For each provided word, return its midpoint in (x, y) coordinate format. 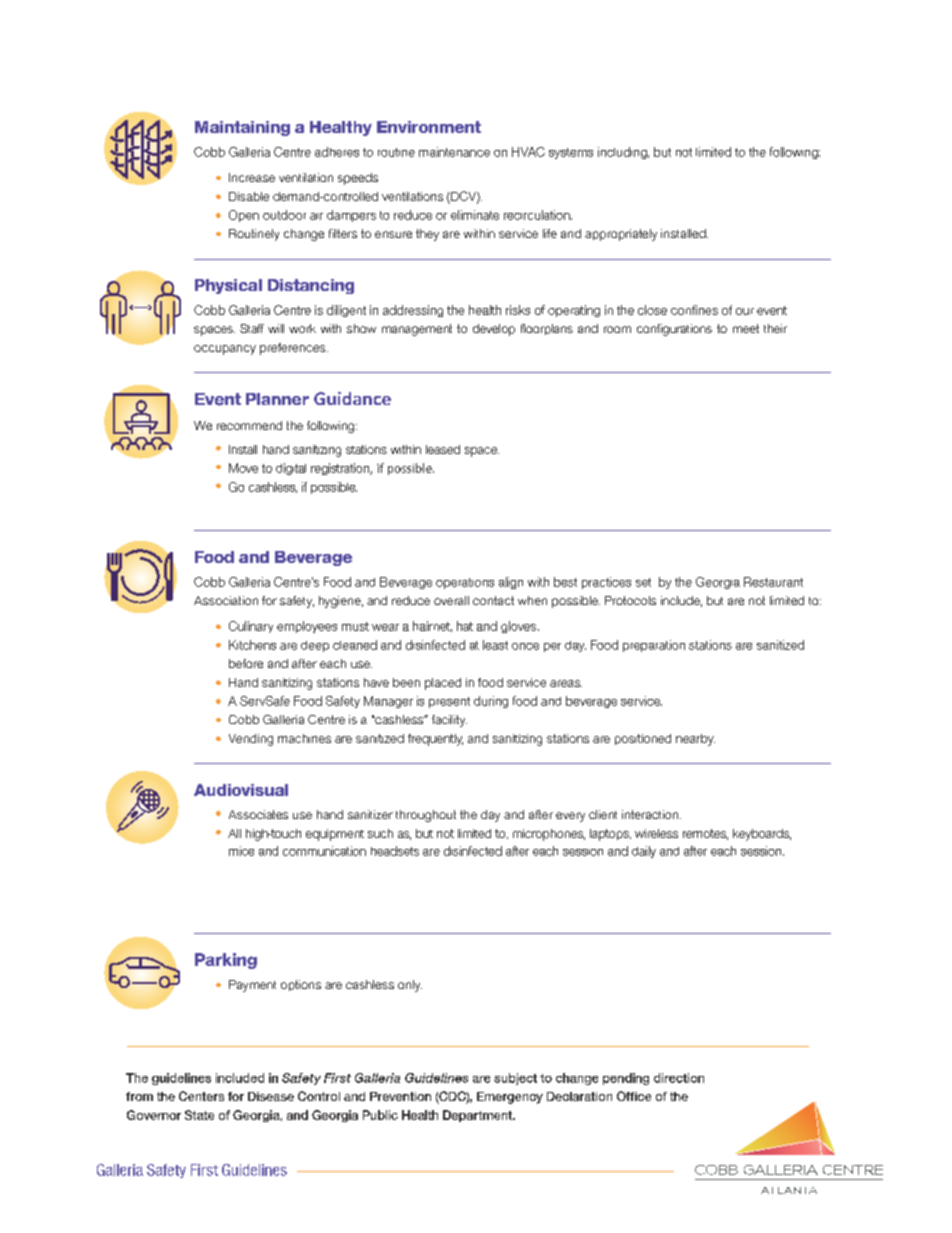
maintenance (454, 152)
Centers (201, 1096)
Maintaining (242, 128)
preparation (654, 646)
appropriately (621, 235)
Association (226, 600)
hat (465, 626)
